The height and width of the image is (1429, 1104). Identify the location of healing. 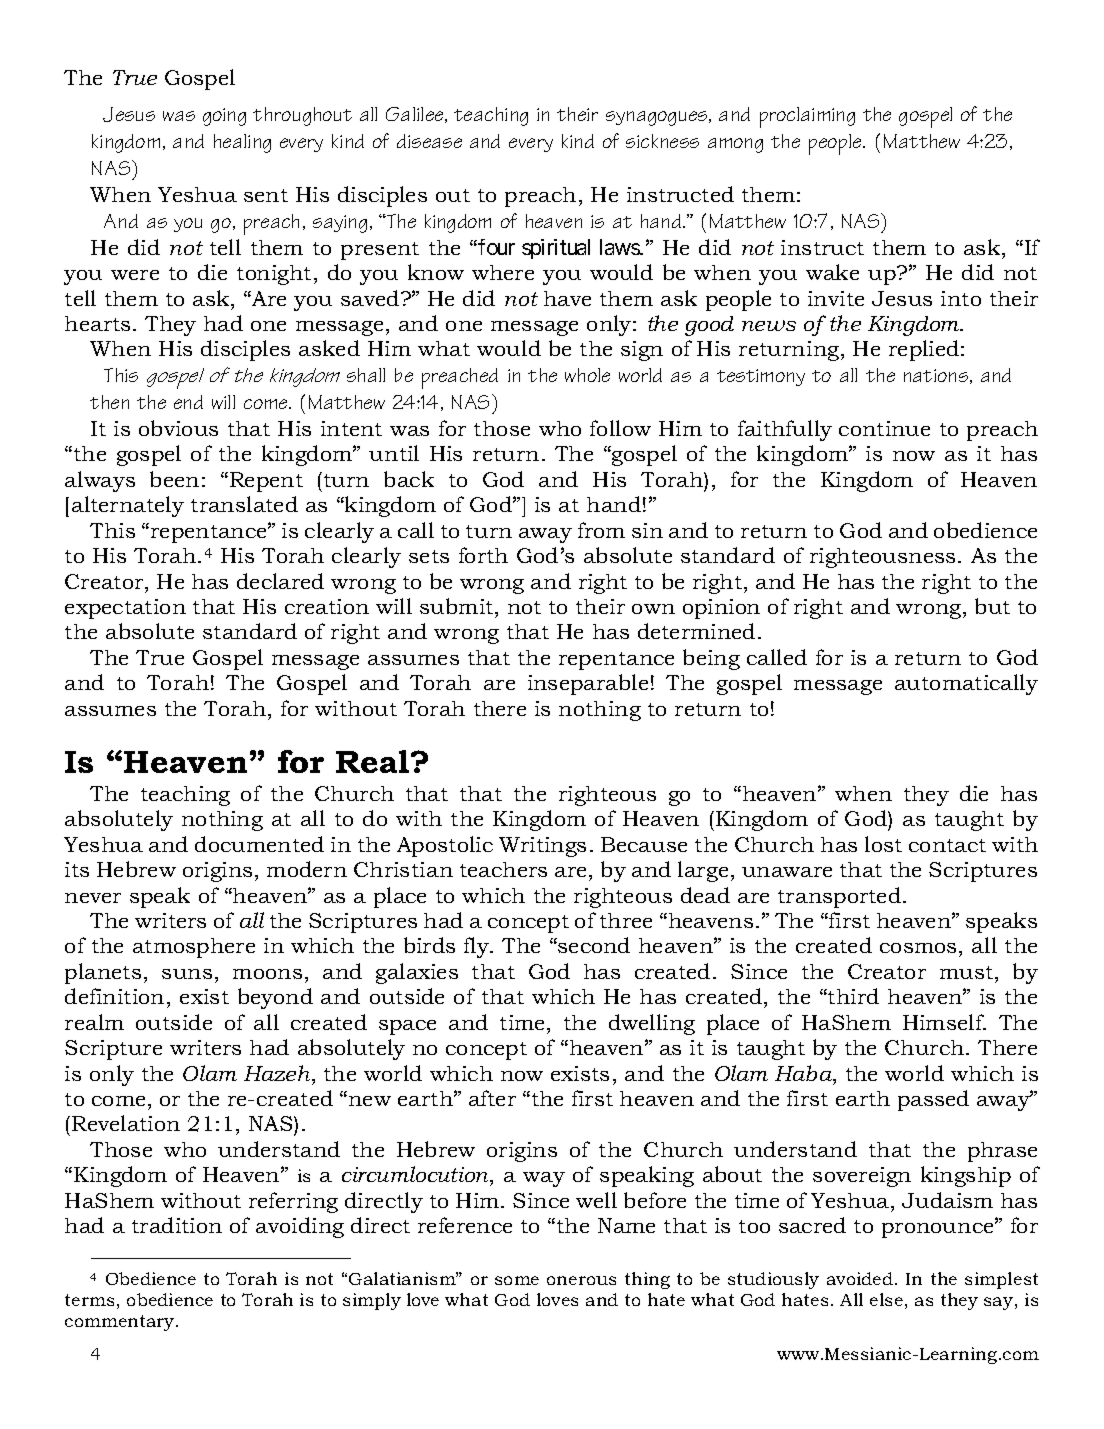
(242, 143).
